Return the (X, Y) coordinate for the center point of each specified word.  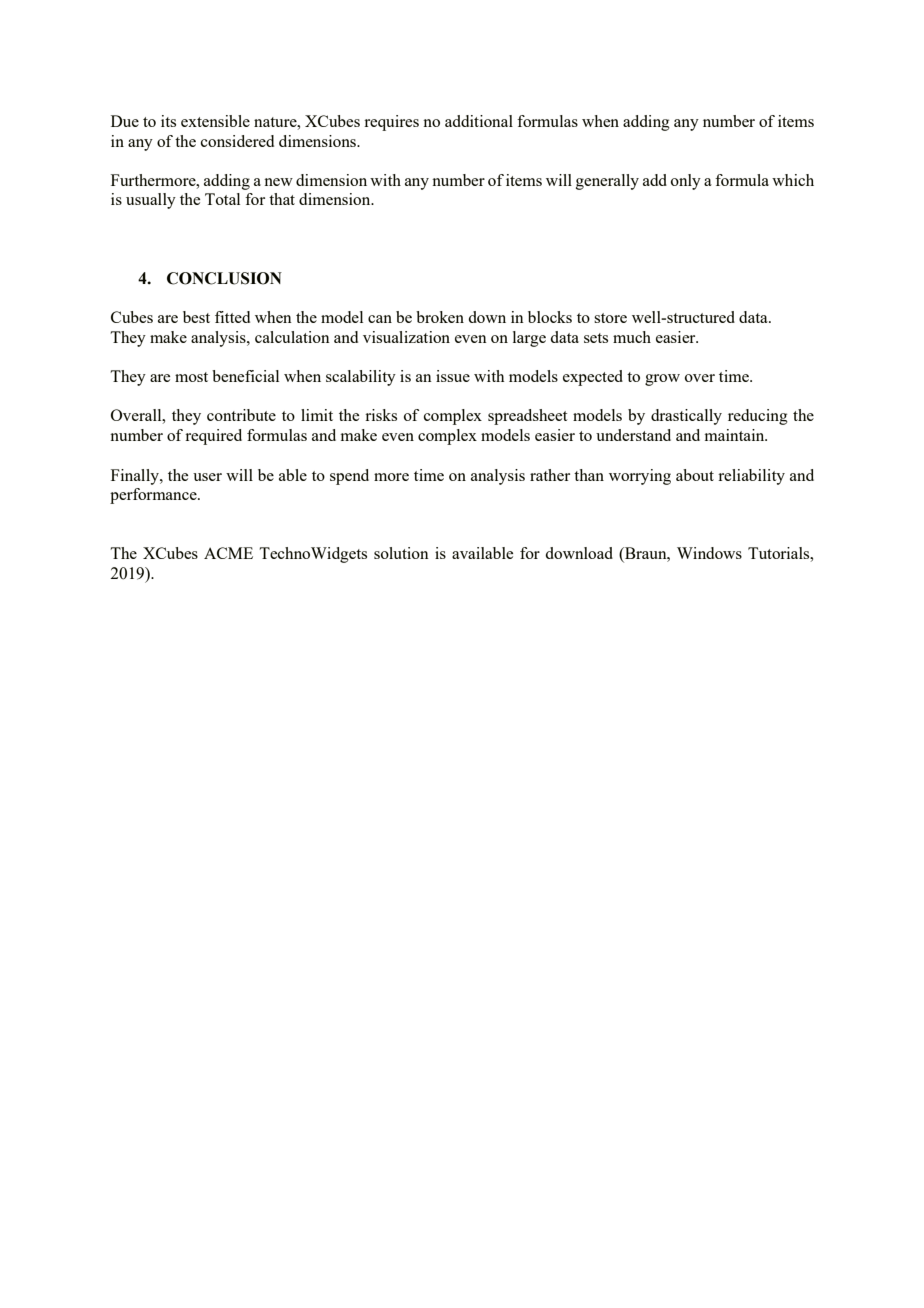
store (610, 318)
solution (401, 553)
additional (479, 121)
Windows (709, 553)
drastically (686, 417)
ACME (228, 553)
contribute (241, 415)
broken (440, 317)
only (686, 182)
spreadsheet (527, 417)
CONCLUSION (224, 278)
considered (237, 141)
